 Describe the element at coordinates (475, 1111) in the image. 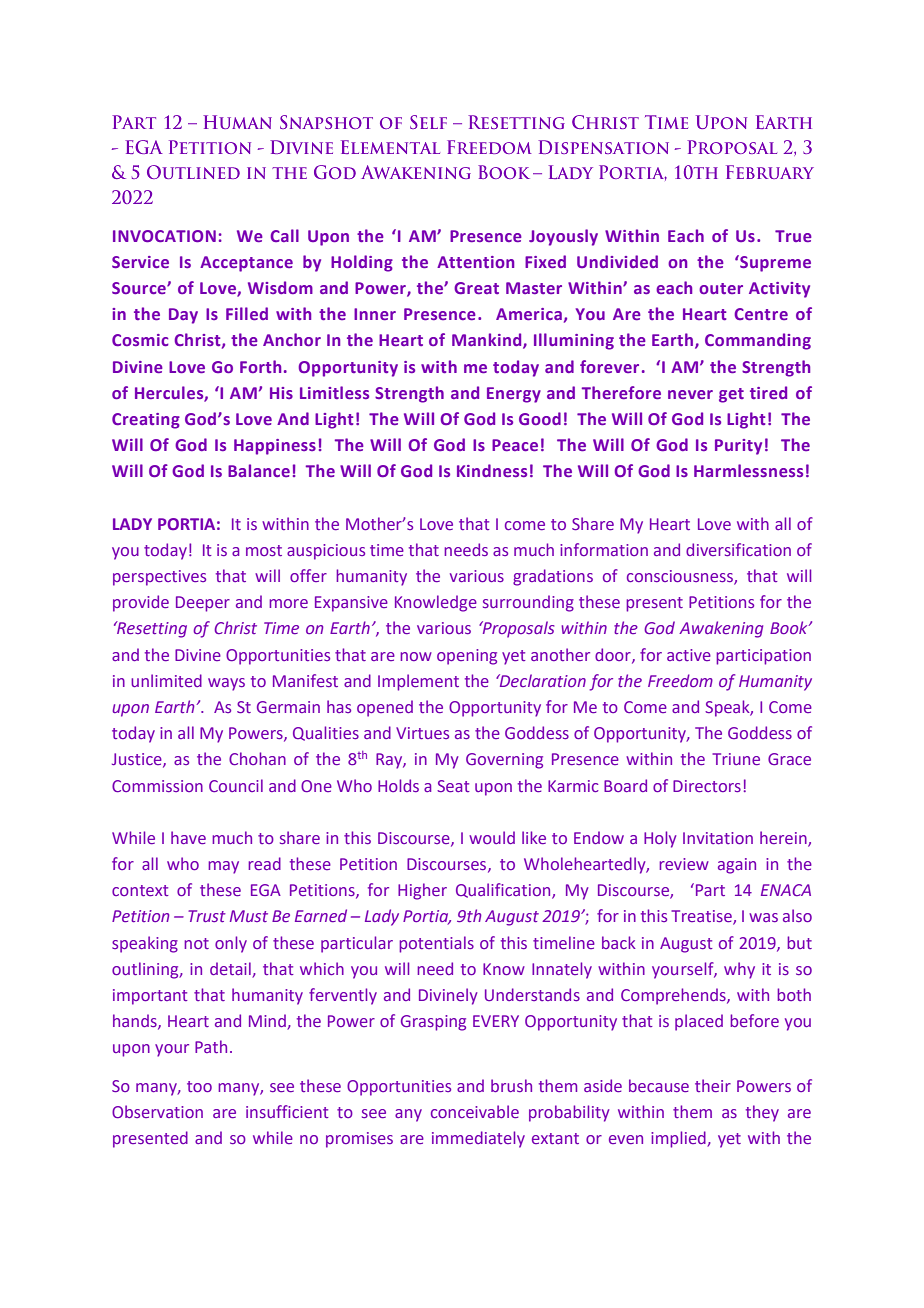

I see `conceivable` at that location.
